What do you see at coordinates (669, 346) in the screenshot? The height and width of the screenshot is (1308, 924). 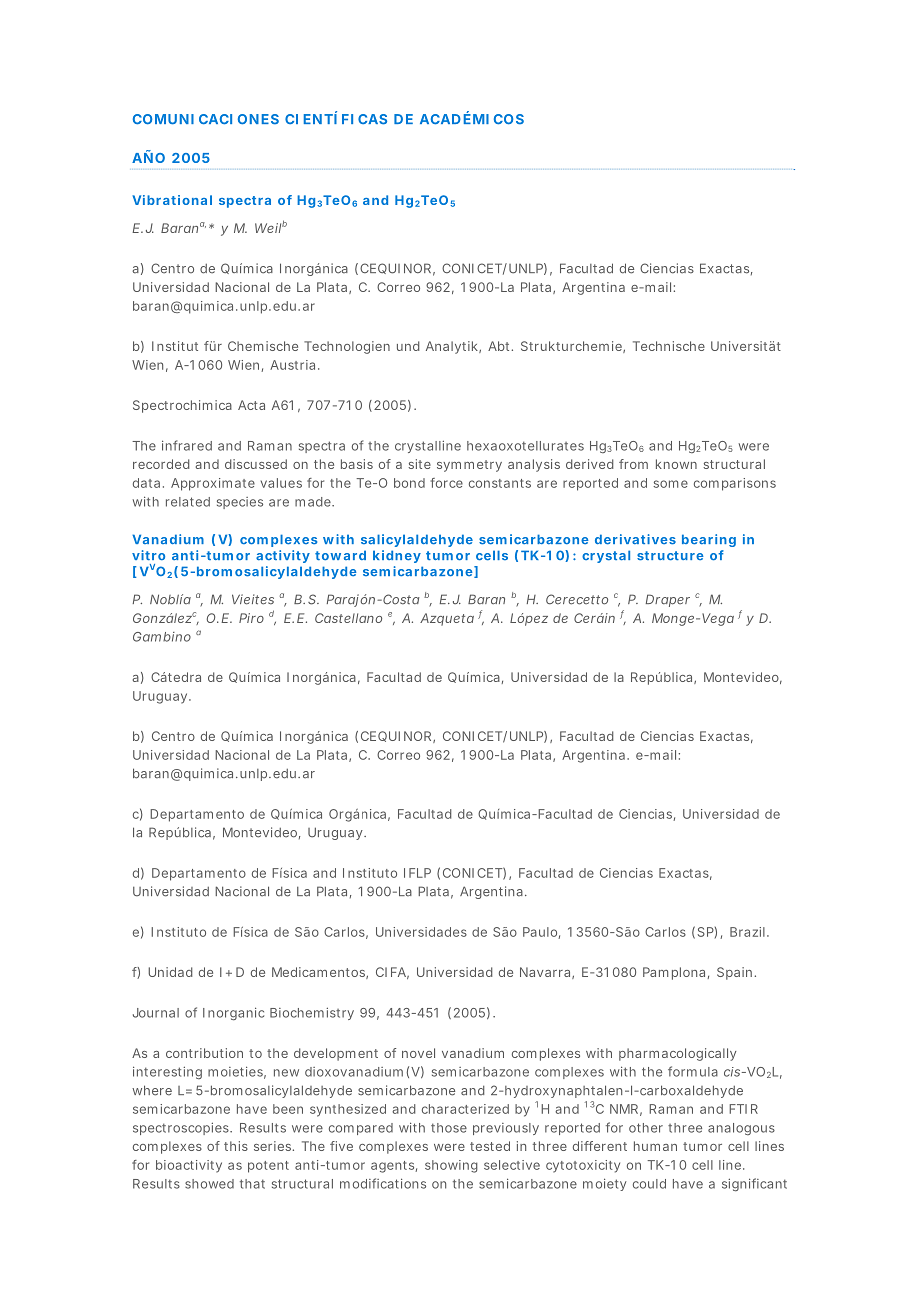 I see `Technische` at bounding box center [669, 346].
